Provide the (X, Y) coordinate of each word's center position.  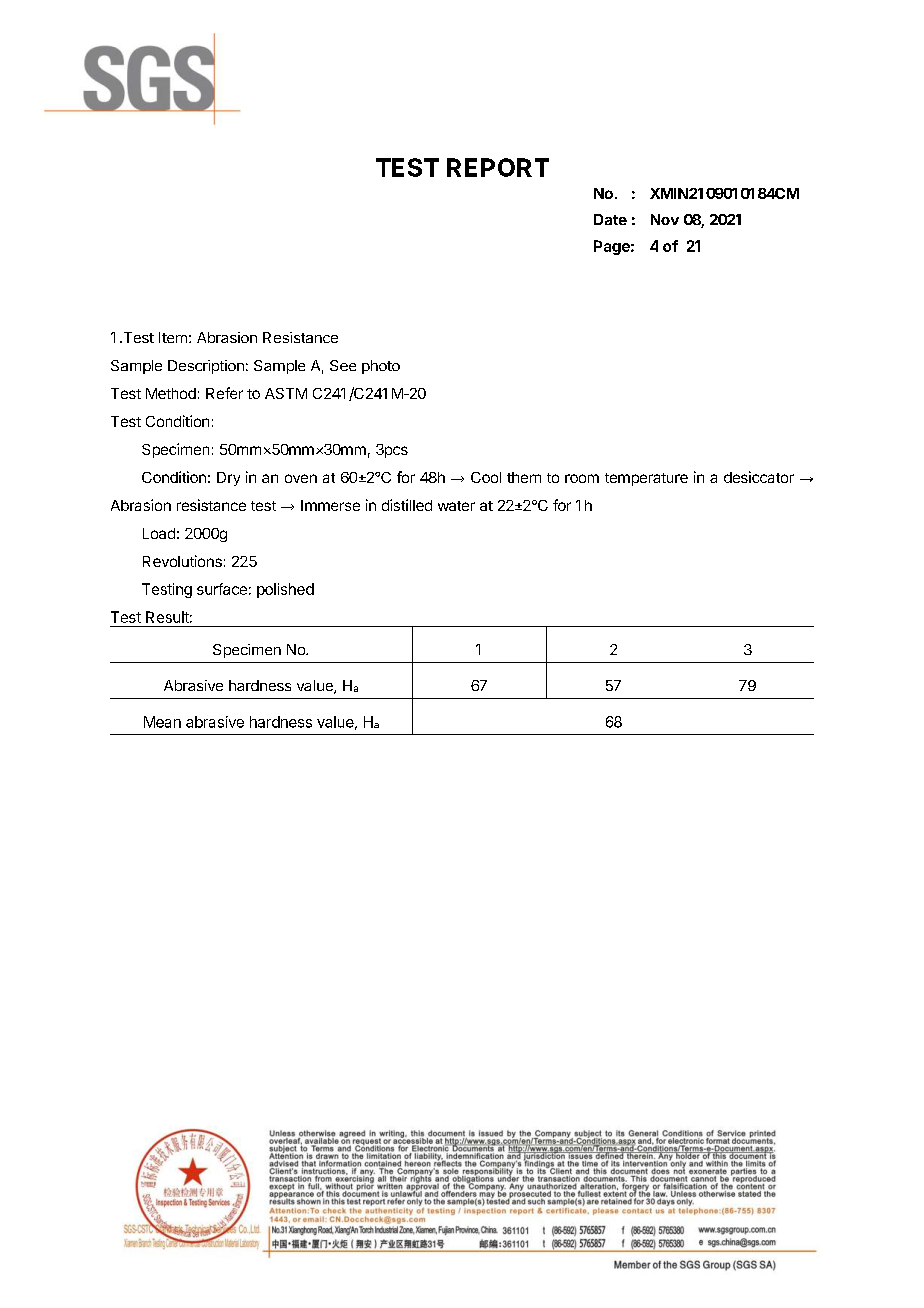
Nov (665, 219)
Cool (486, 477)
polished (285, 590)
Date (610, 219)
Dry (228, 479)
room (582, 478)
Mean (162, 722)
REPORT (498, 167)
